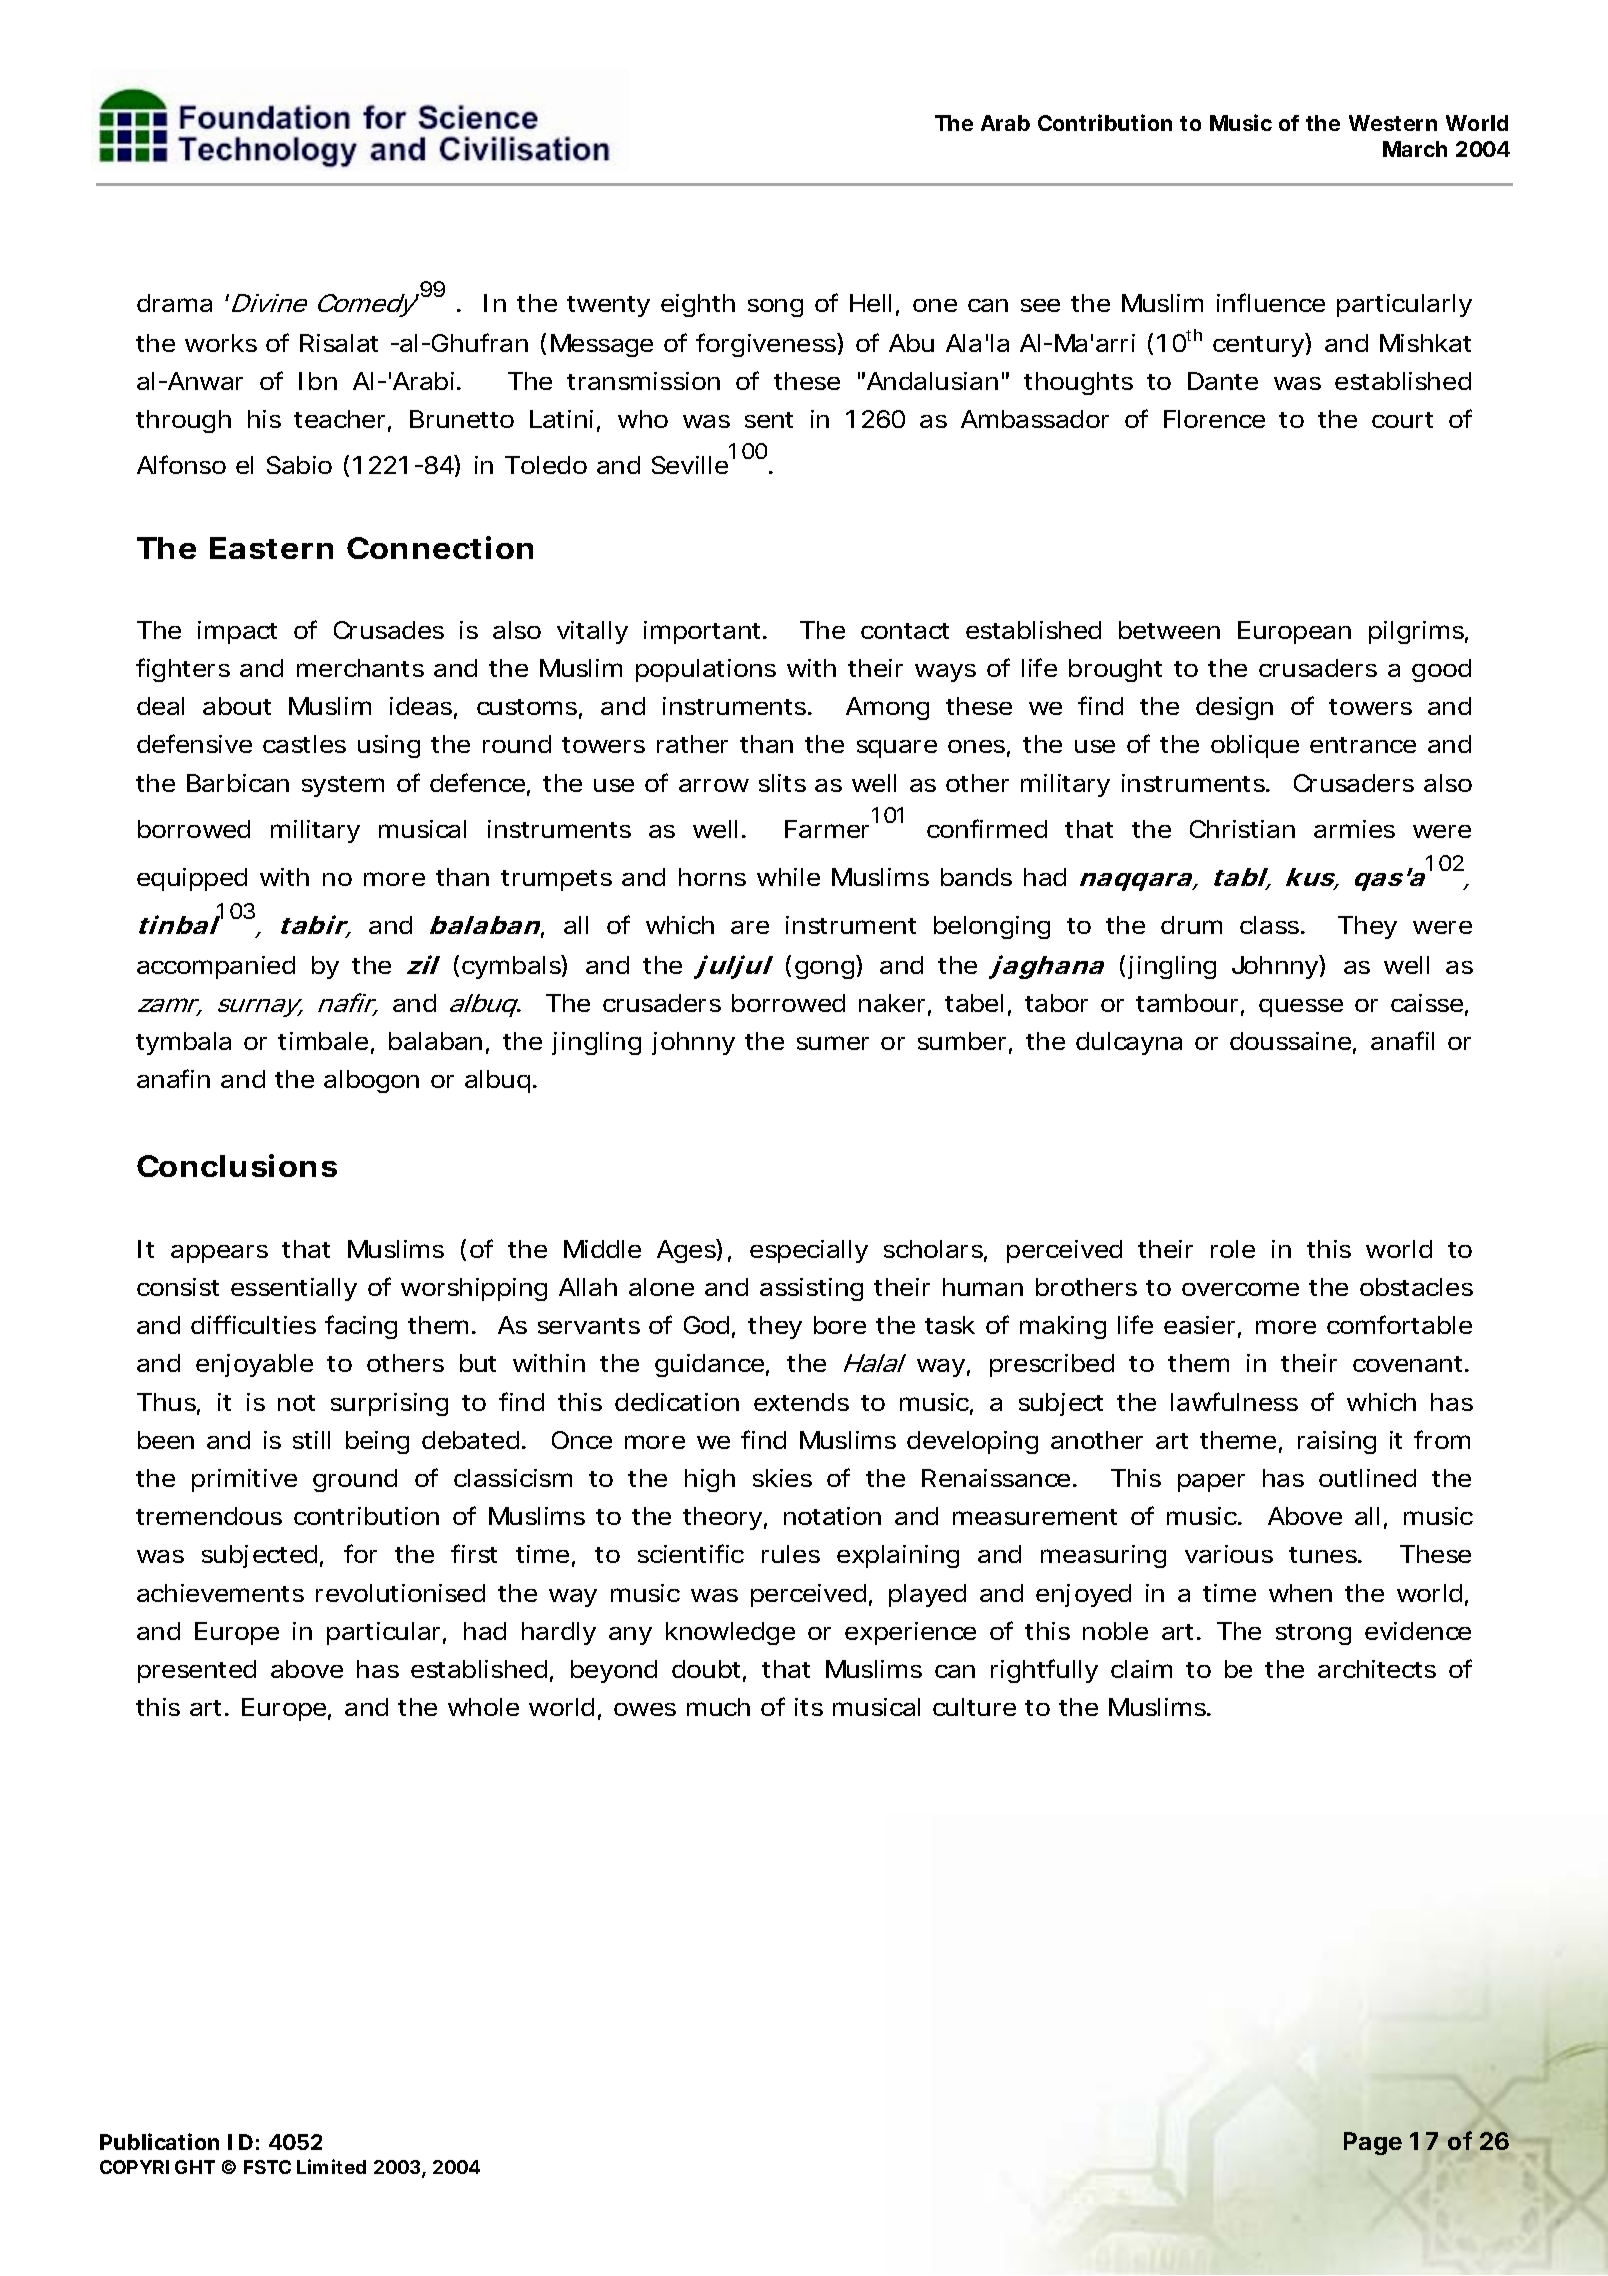 Image resolution: width=1608 pixels, height=2276 pixels. Describe the element at coordinates (1337, 1442) in the image. I see `raising` at that location.
